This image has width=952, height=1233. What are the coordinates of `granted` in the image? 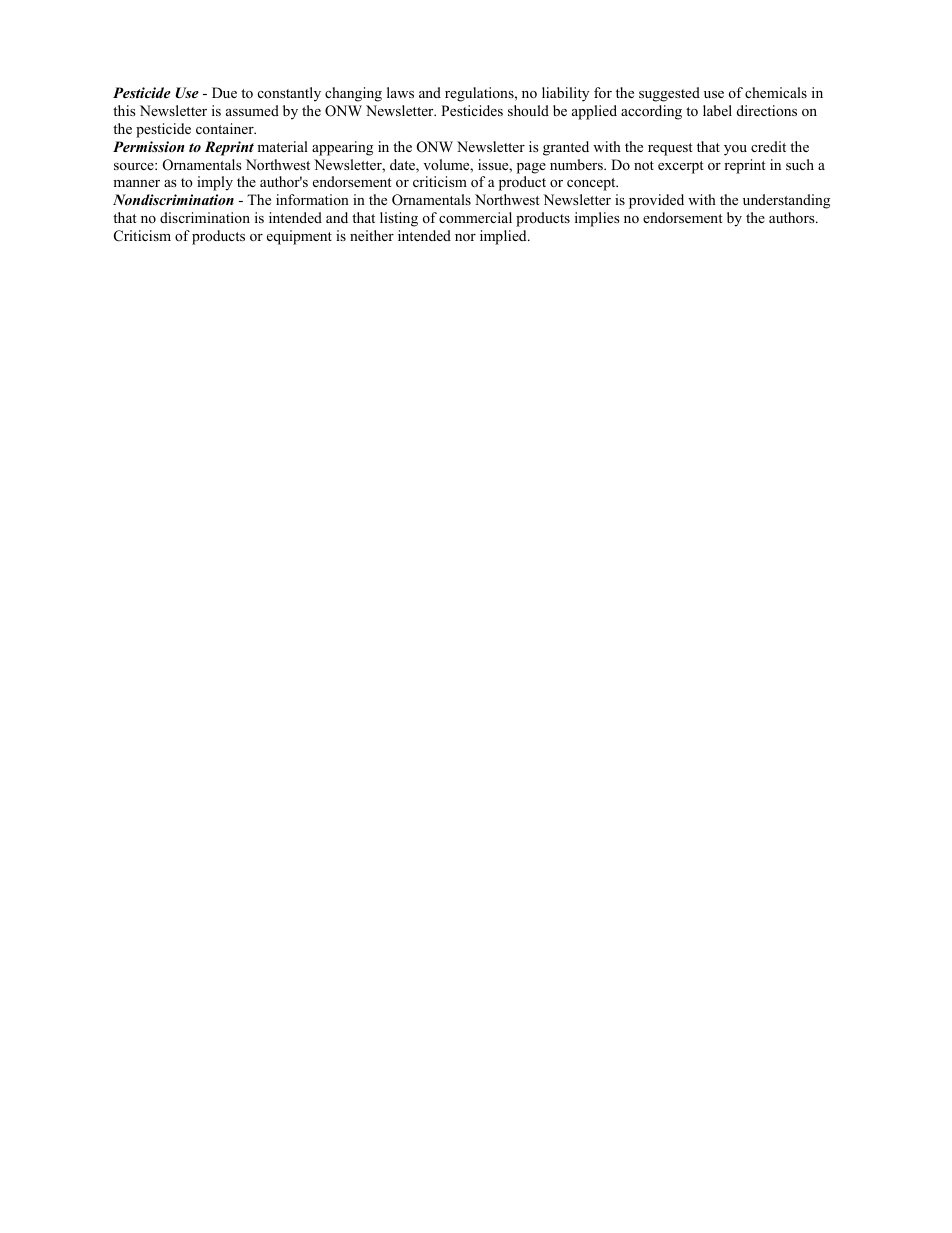 It's located at (566, 148).
